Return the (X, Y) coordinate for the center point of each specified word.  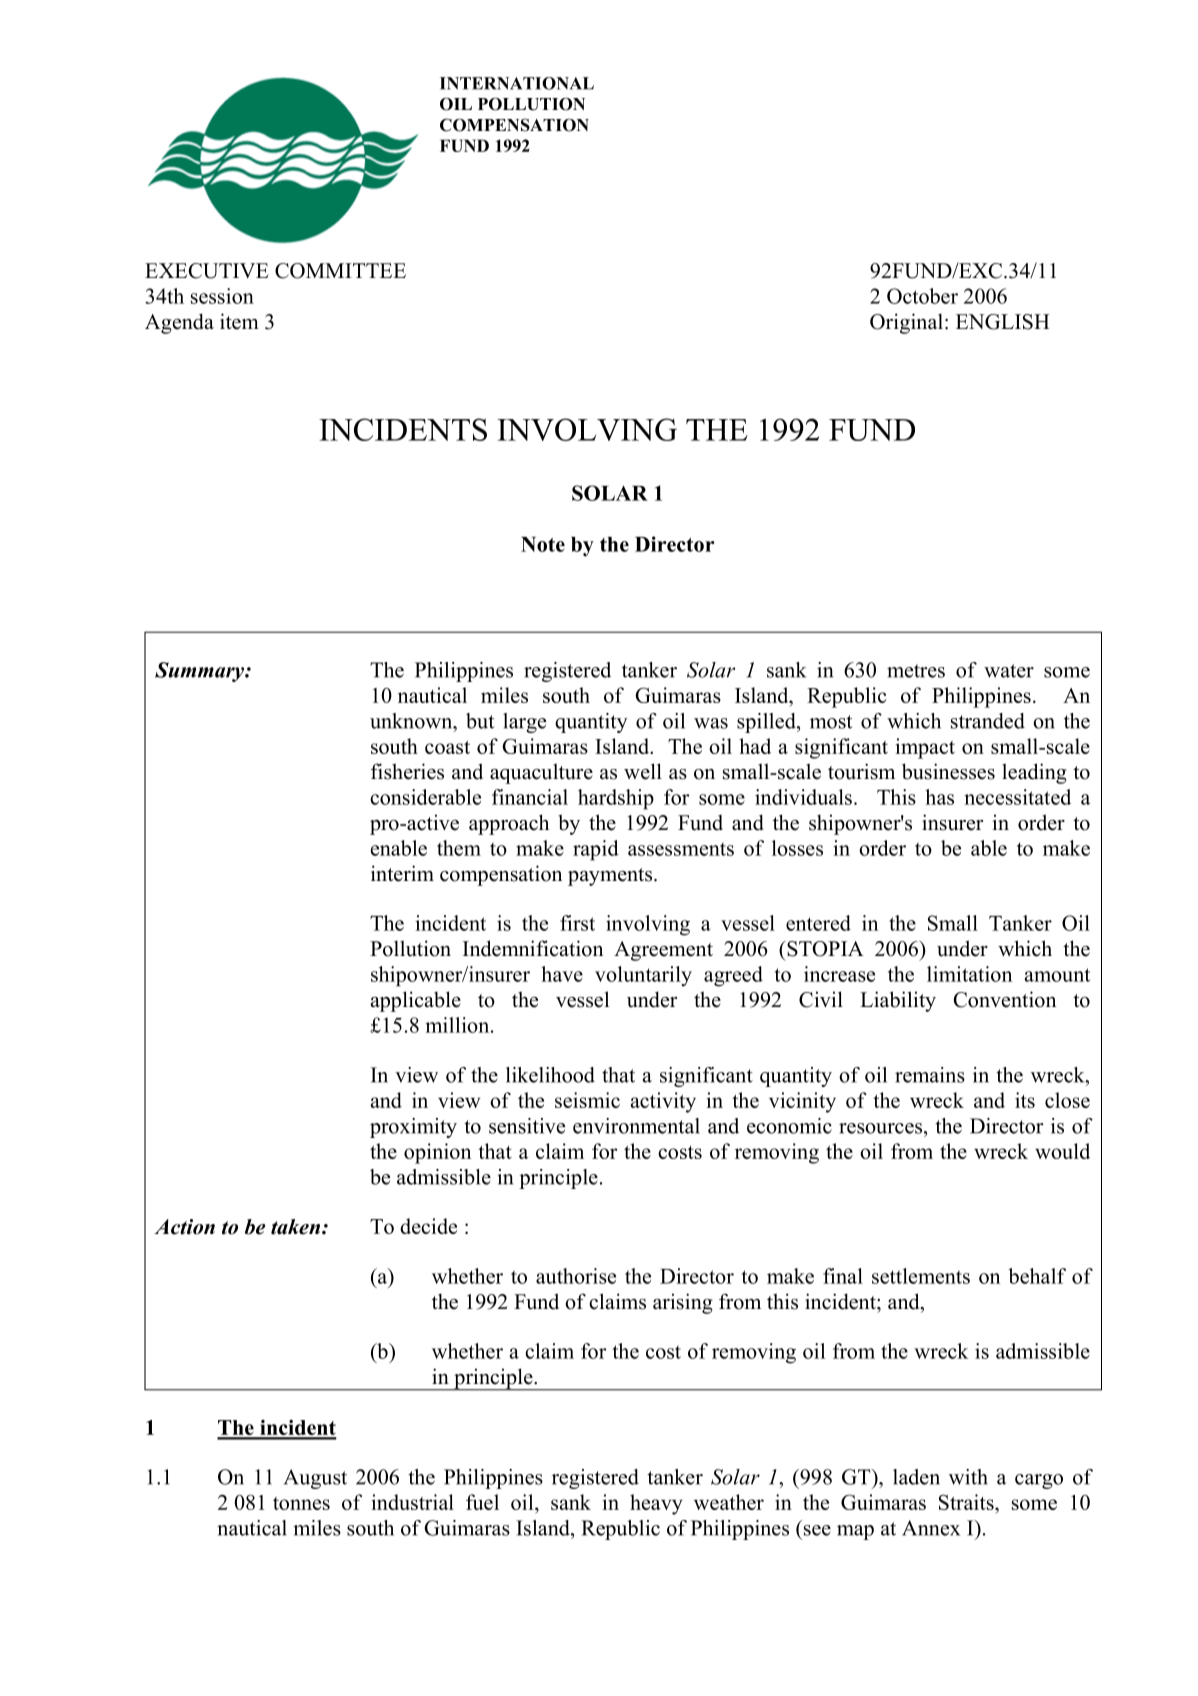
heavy (656, 1504)
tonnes (301, 1503)
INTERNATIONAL (517, 83)
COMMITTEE (340, 271)
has (939, 797)
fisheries (407, 771)
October (922, 296)
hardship (616, 799)
